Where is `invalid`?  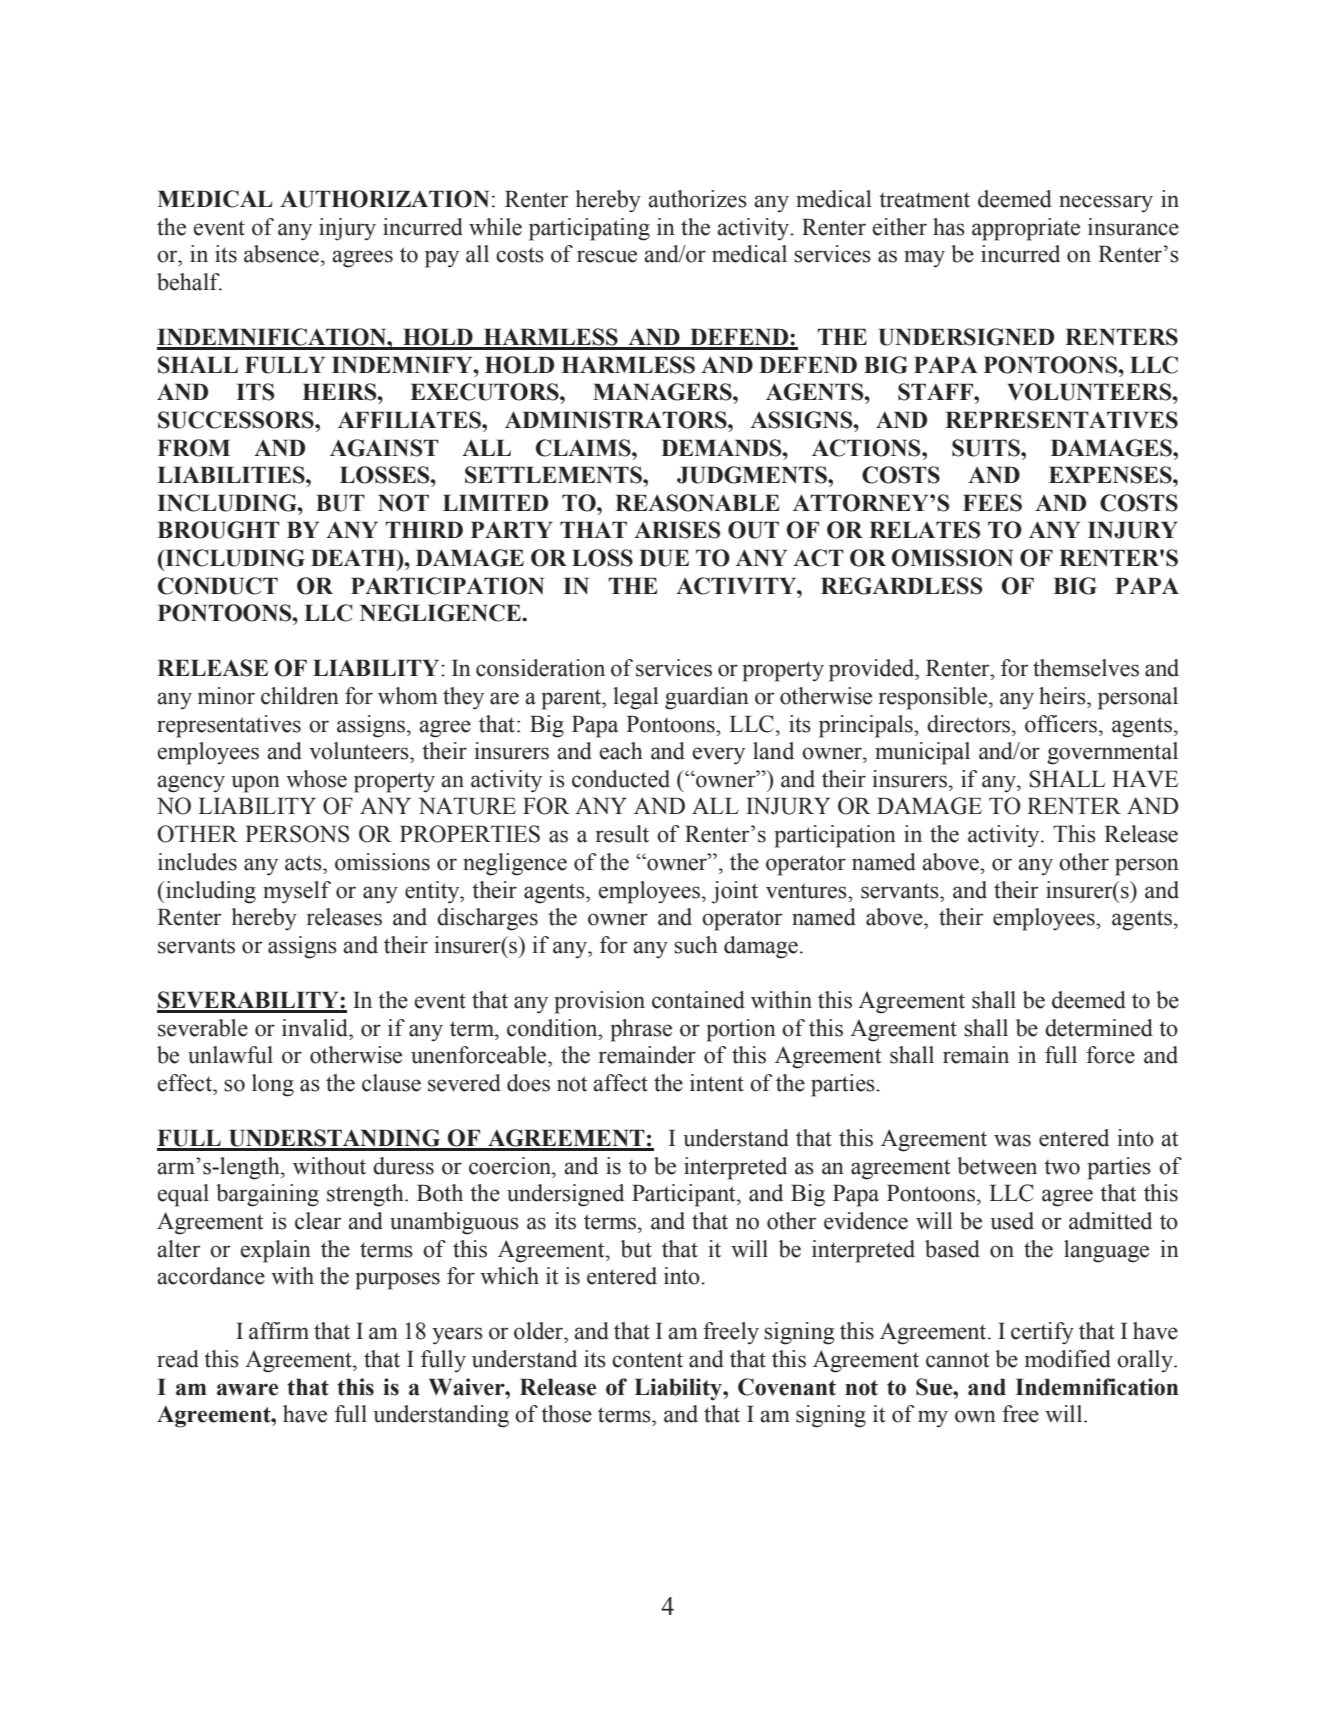 invalid is located at coordinates (316, 1028).
